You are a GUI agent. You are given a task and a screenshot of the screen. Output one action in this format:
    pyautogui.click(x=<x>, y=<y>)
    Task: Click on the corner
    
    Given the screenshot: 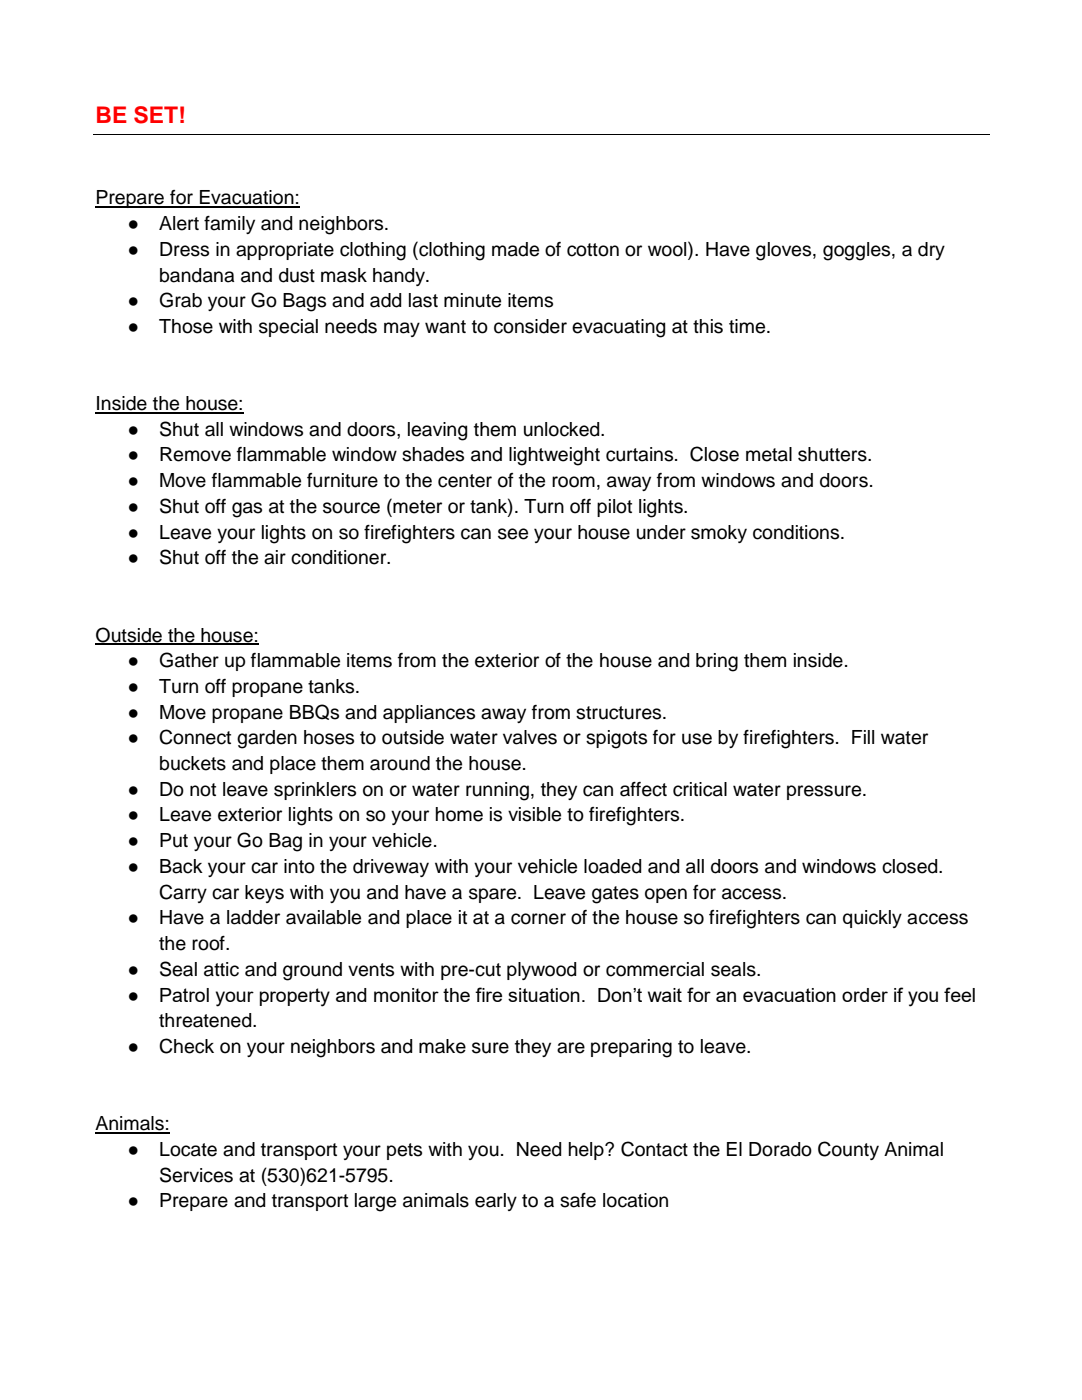 What is the action you would take?
    pyautogui.click(x=538, y=919)
